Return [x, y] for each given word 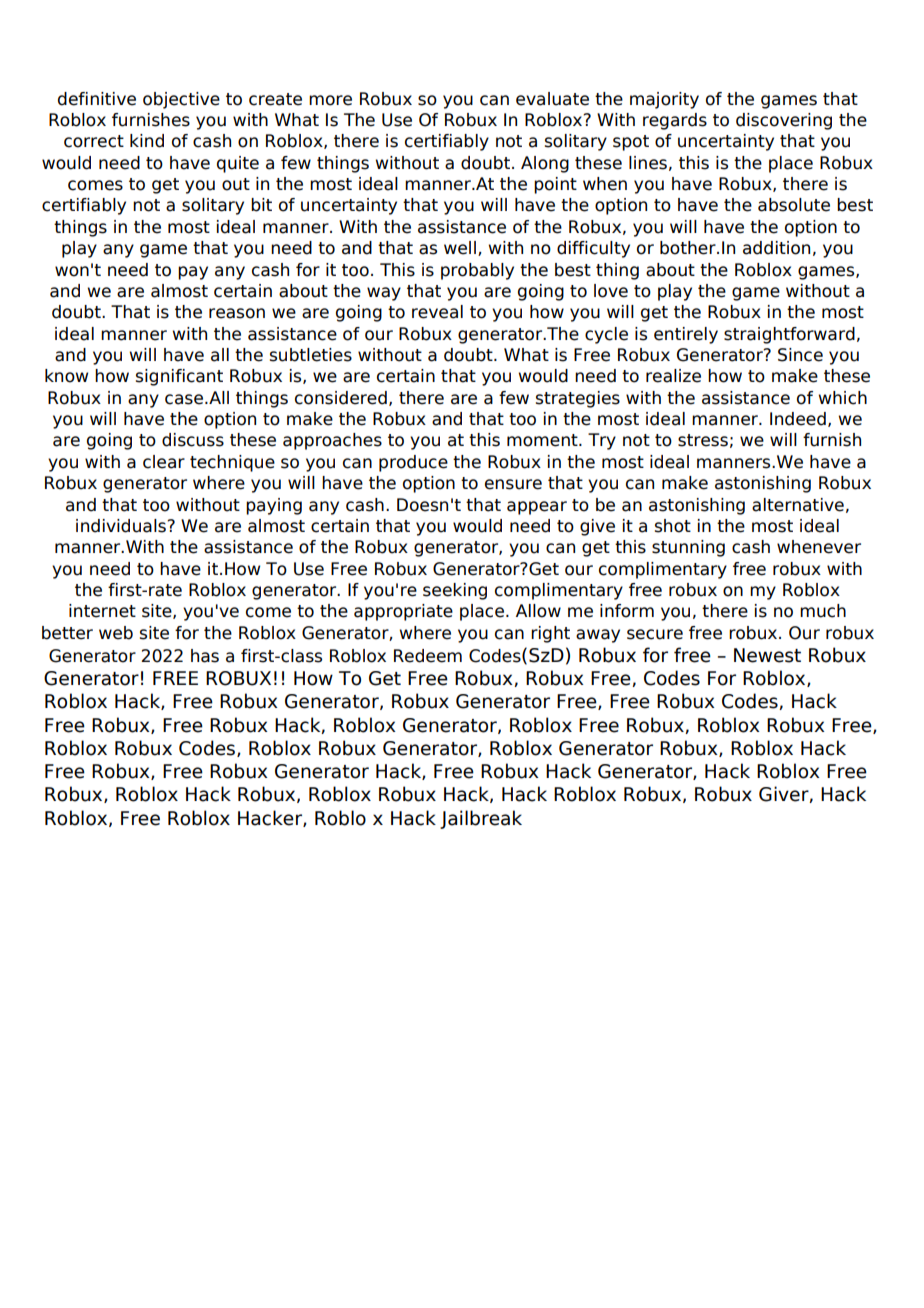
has [205, 656]
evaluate [552, 99]
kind [147, 141]
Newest [767, 655]
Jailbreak [481, 819]
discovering [784, 121]
